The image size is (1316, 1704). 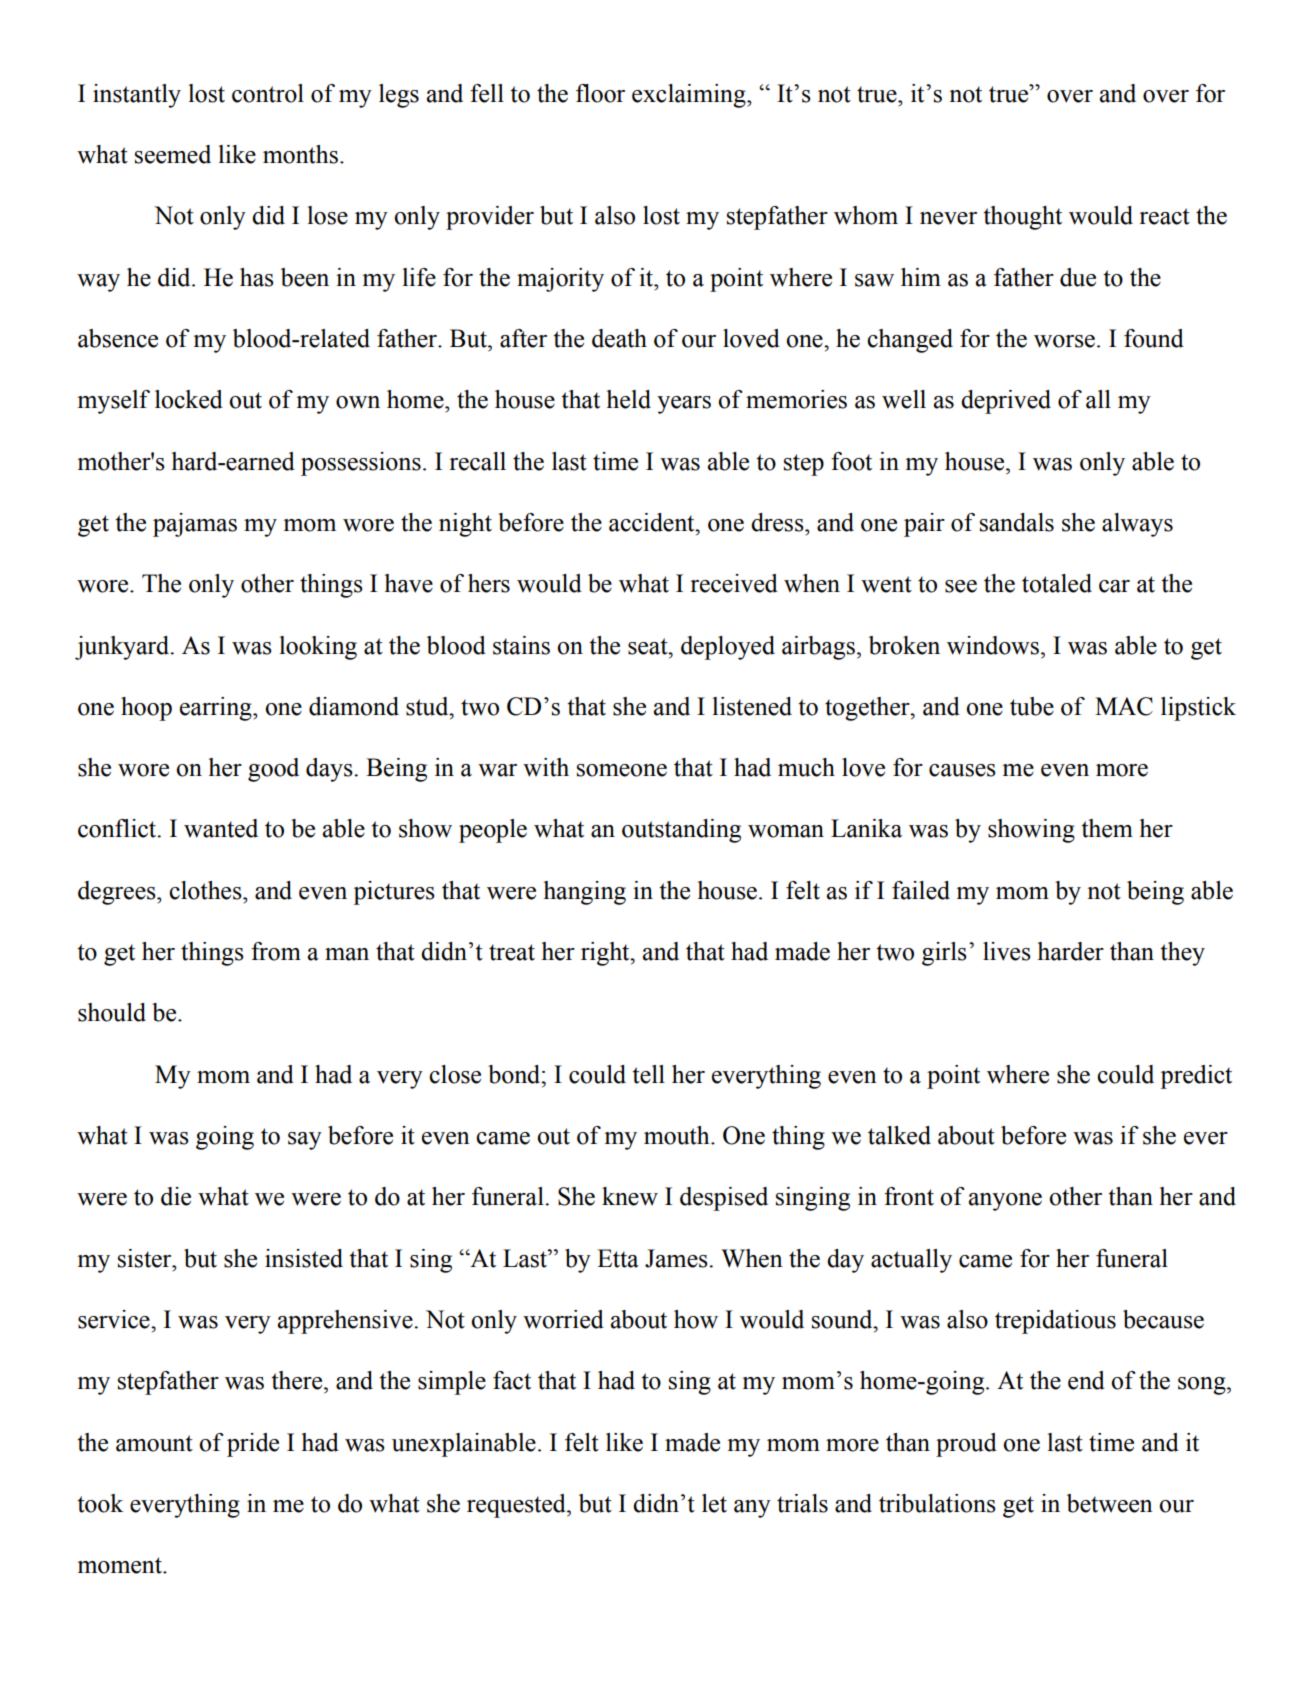 I want to click on predict, so click(x=1196, y=1077).
